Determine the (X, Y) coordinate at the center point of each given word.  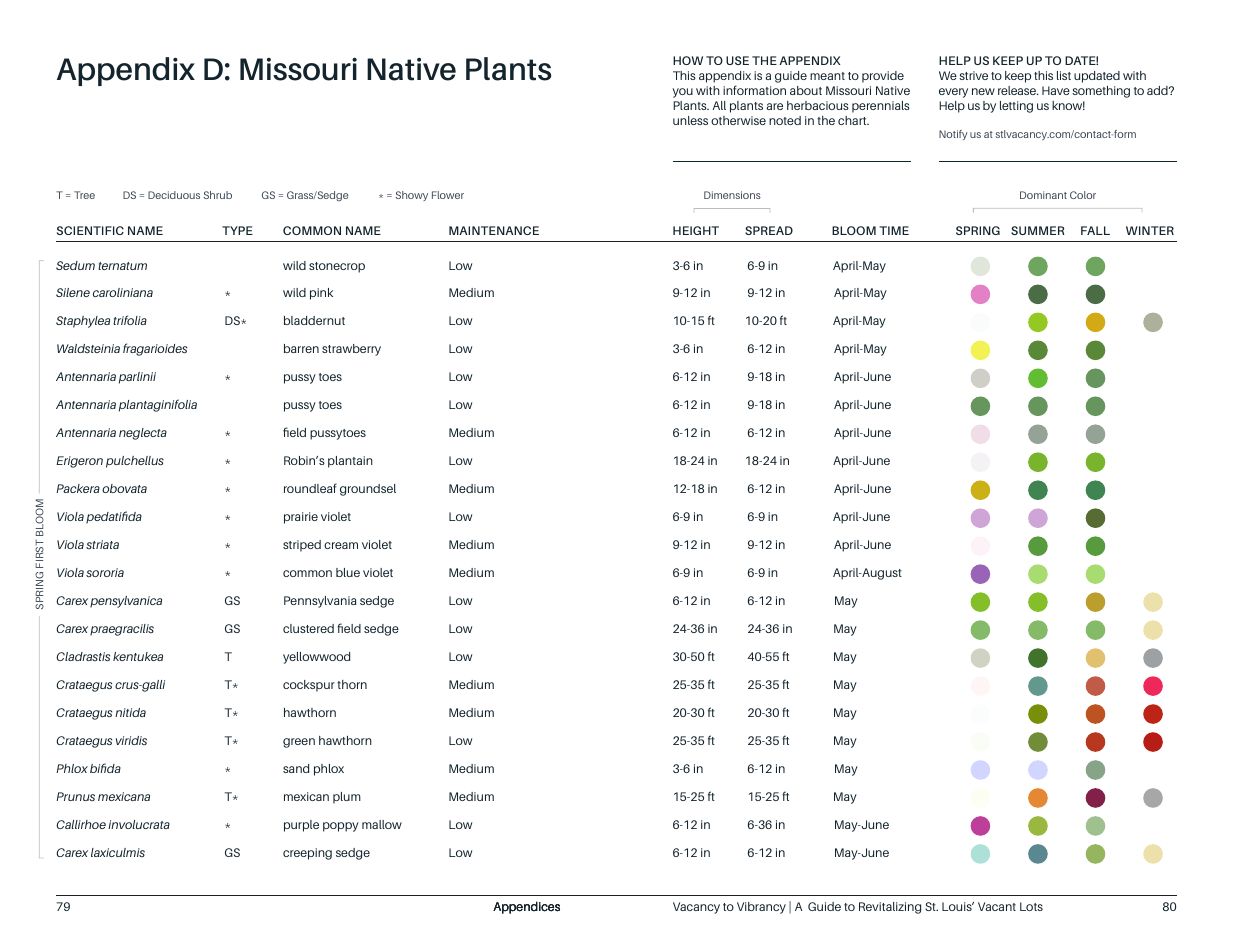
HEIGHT (696, 230)
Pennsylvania (320, 602)
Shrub (218, 195)
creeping (307, 854)
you (682, 93)
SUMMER (1038, 230)
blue (348, 572)
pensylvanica (126, 602)
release (1018, 90)
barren (301, 348)
